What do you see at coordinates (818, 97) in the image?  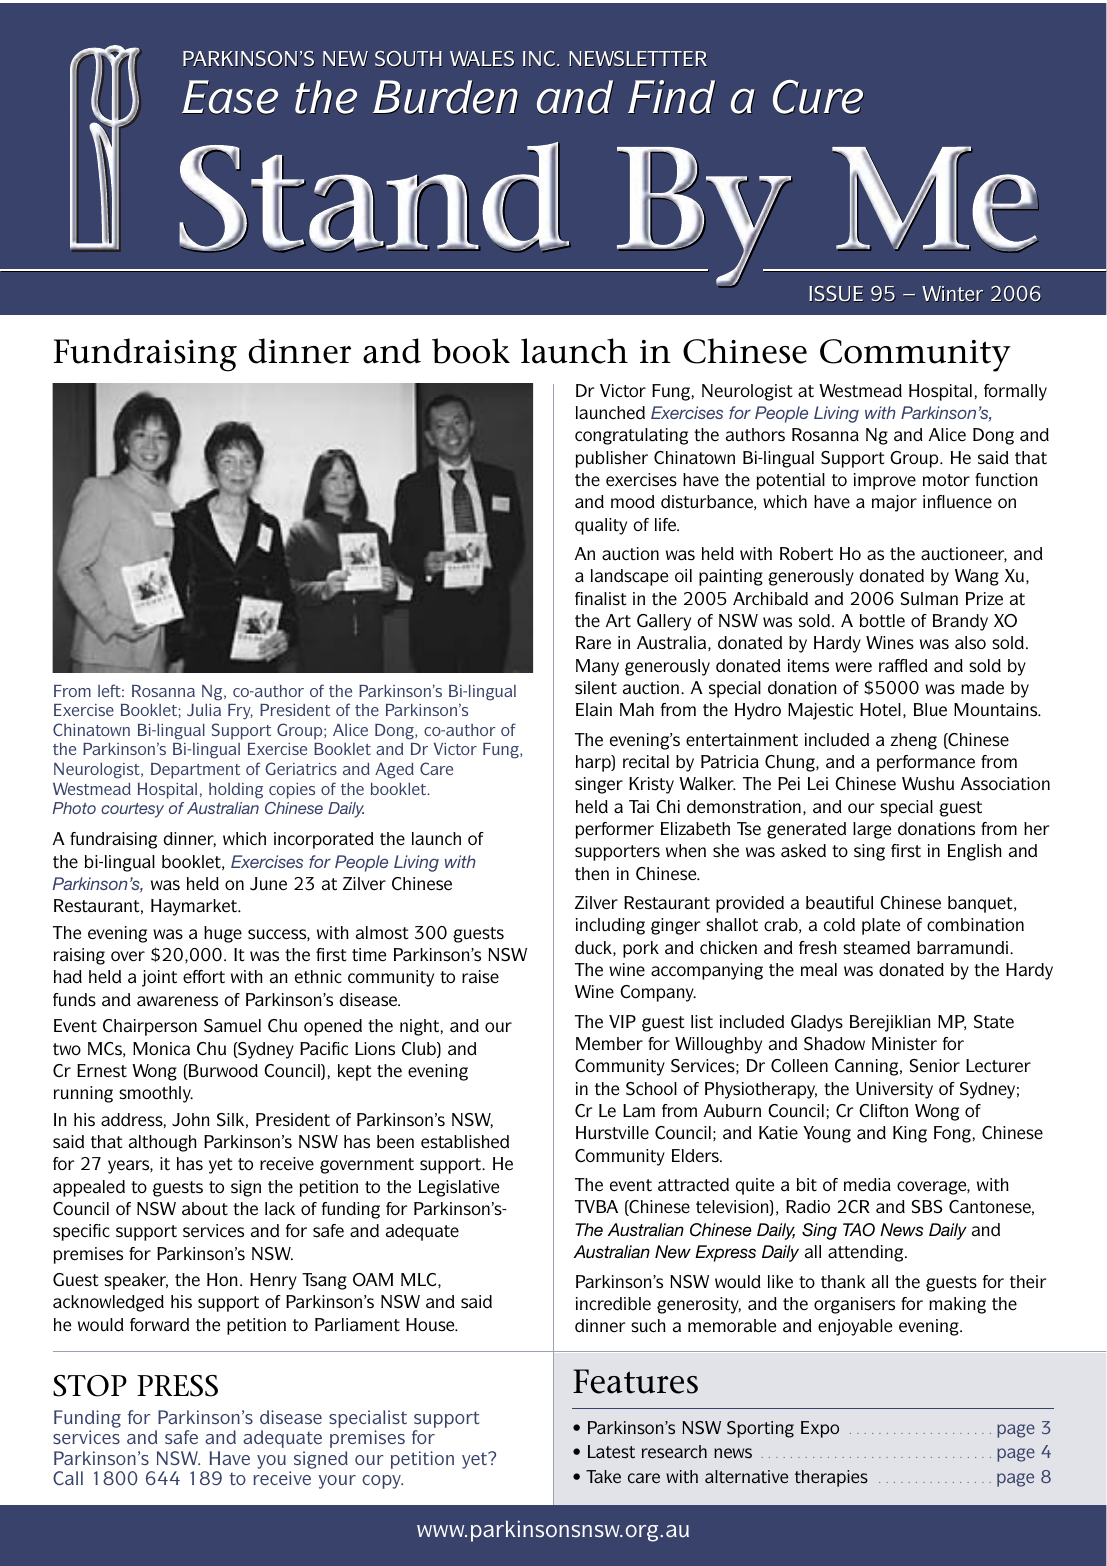 I see `Cure` at bounding box center [818, 97].
